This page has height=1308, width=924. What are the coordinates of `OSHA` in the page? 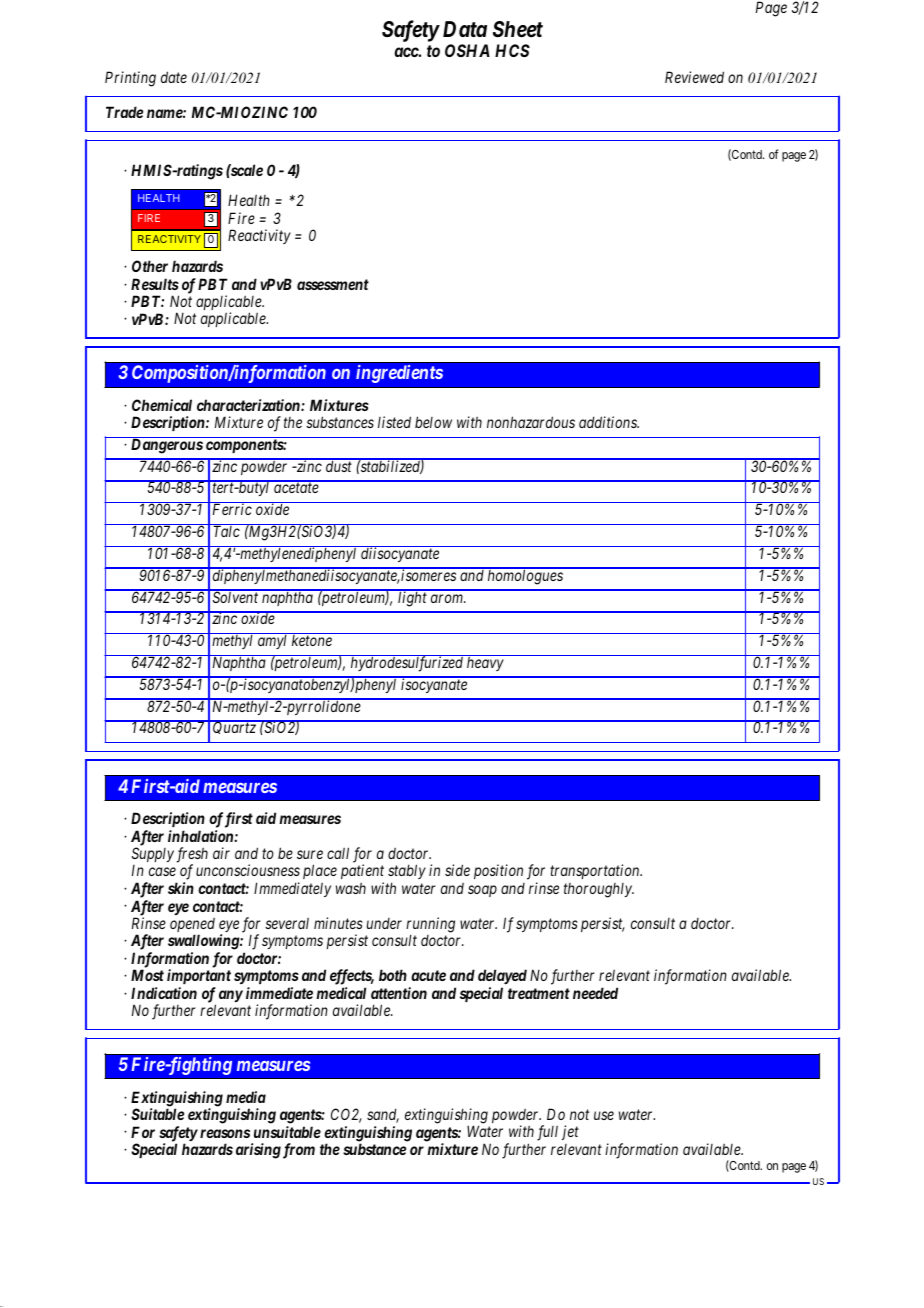 It's located at (467, 50).
